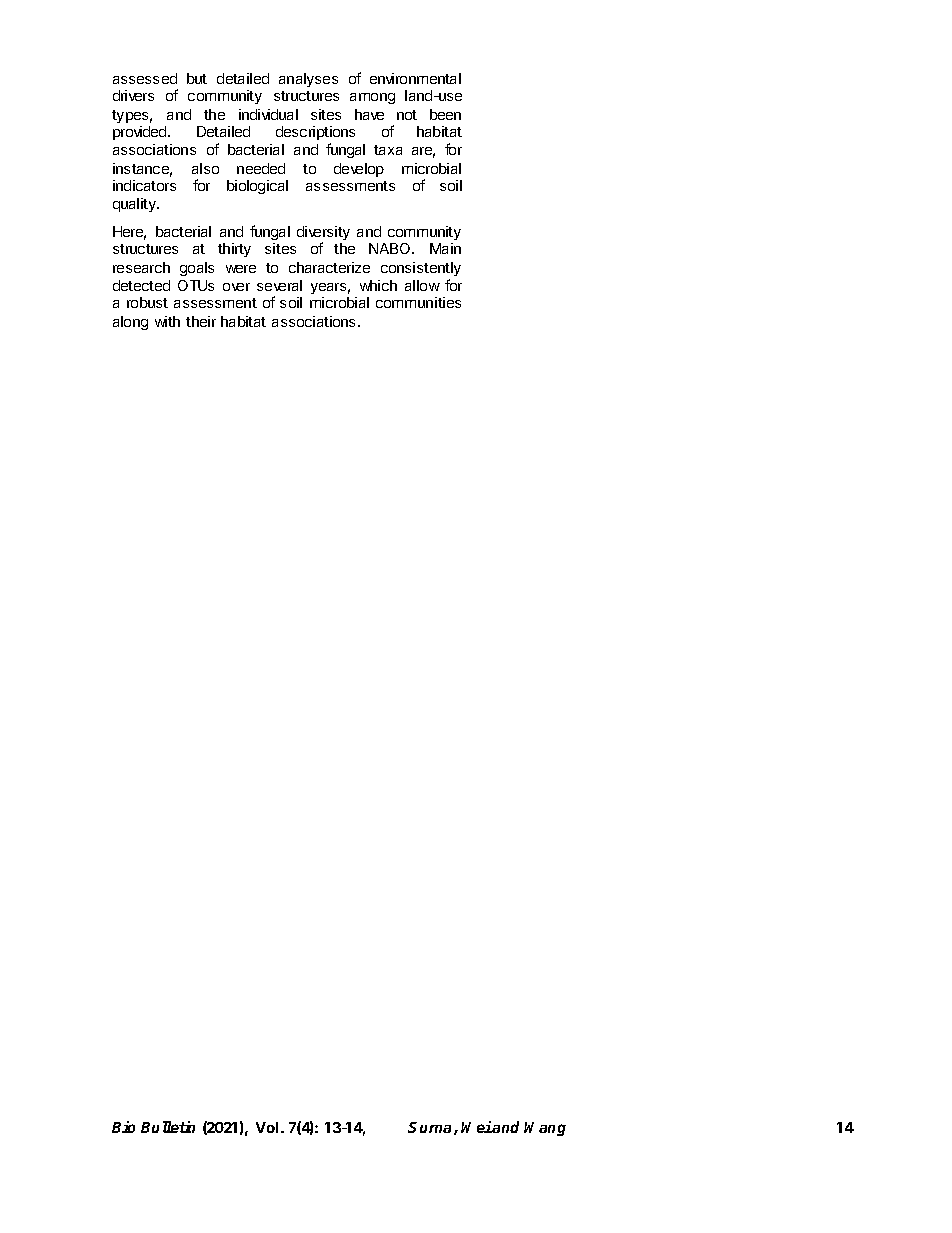 The image size is (952, 1233). Describe the element at coordinates (201, 321) in the screenshot. I see `their` at that location.
